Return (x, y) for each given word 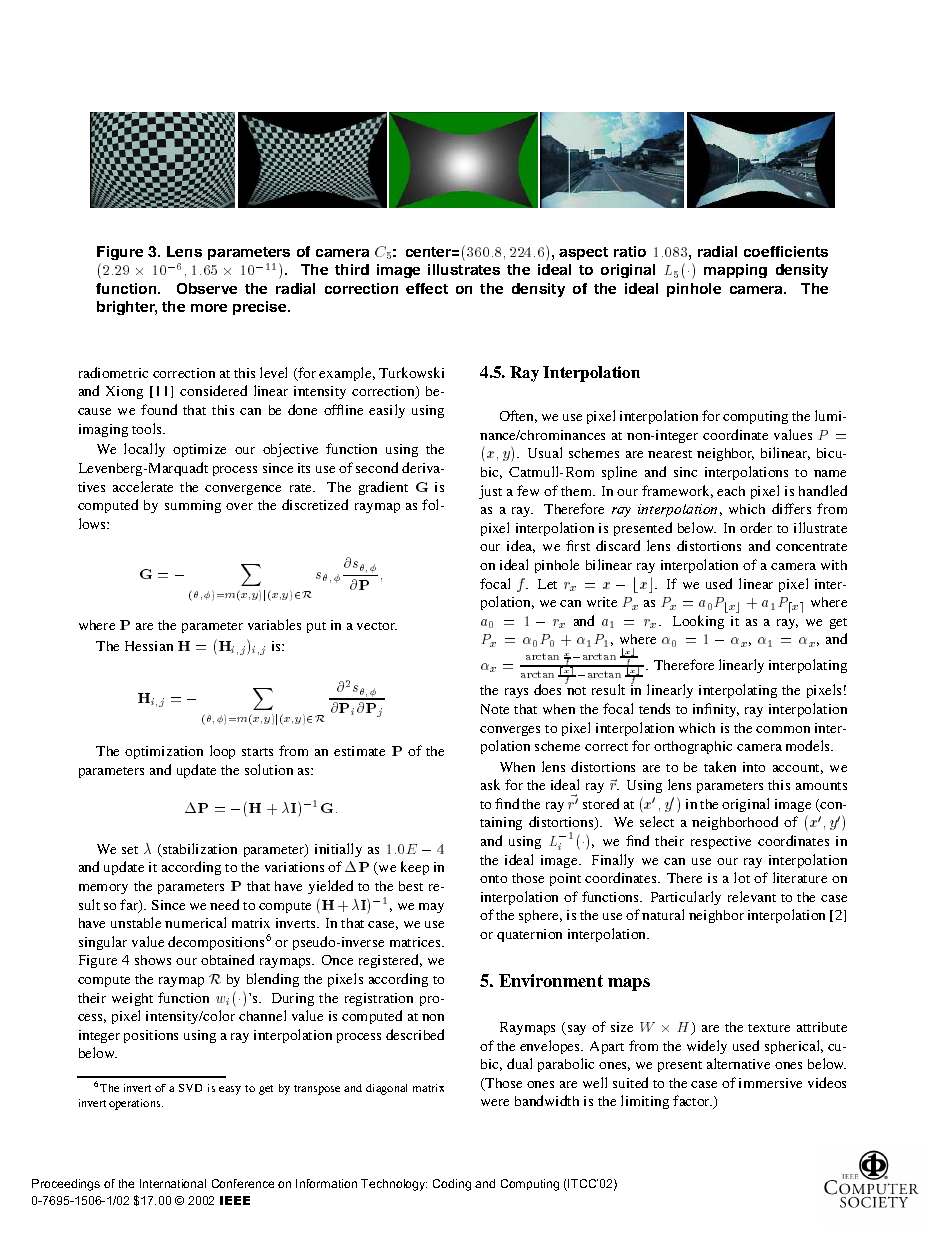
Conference (243, 1183)
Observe (207, 288)
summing (193, 506)
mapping (735, 271)
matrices (416, 942)
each (731, 491)
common (783, 729)
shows (153, 960)
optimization (164, 752)
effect (427, 288)
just (490, 492)
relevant (752, 896)
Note (495, 709)
